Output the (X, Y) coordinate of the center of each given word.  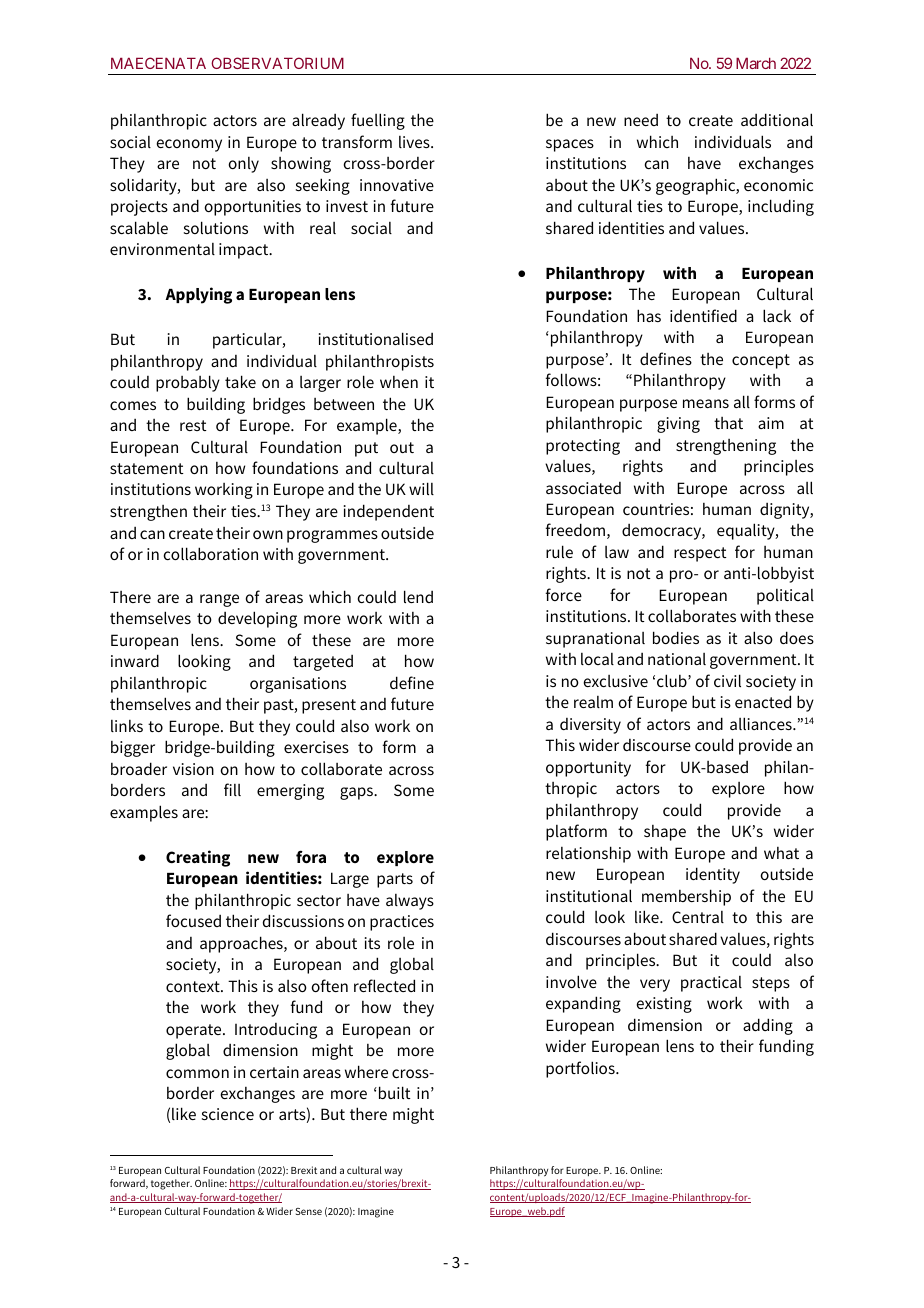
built (395, 1092)
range (219, 600)
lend (418, 596)
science (228, 1114)
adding (768, 1026)
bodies (676, 637)
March (756, 63)
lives (415, 142)
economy (189, 145)
